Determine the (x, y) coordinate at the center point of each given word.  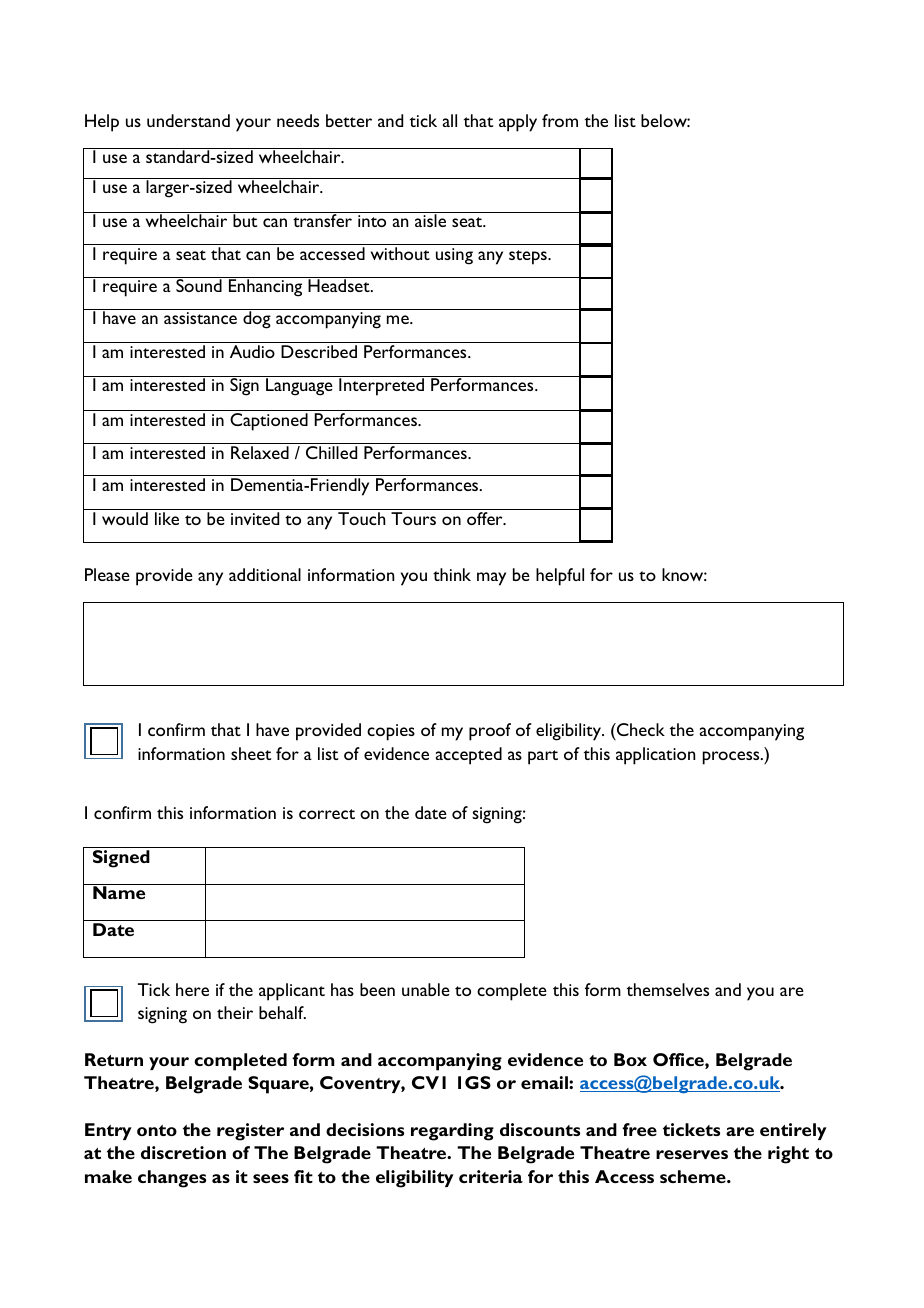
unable (426, 989)
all (450, 120)
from (560, 120)
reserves (692, 1154)
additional (265, 574)
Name (119, 892)
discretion (183, 1152)
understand (188, 120)
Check (640, 729)
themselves (668, 989)
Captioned (269, 422)
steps (529, 257)
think (452, 574)
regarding (452, 1132)
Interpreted (382, 386)
